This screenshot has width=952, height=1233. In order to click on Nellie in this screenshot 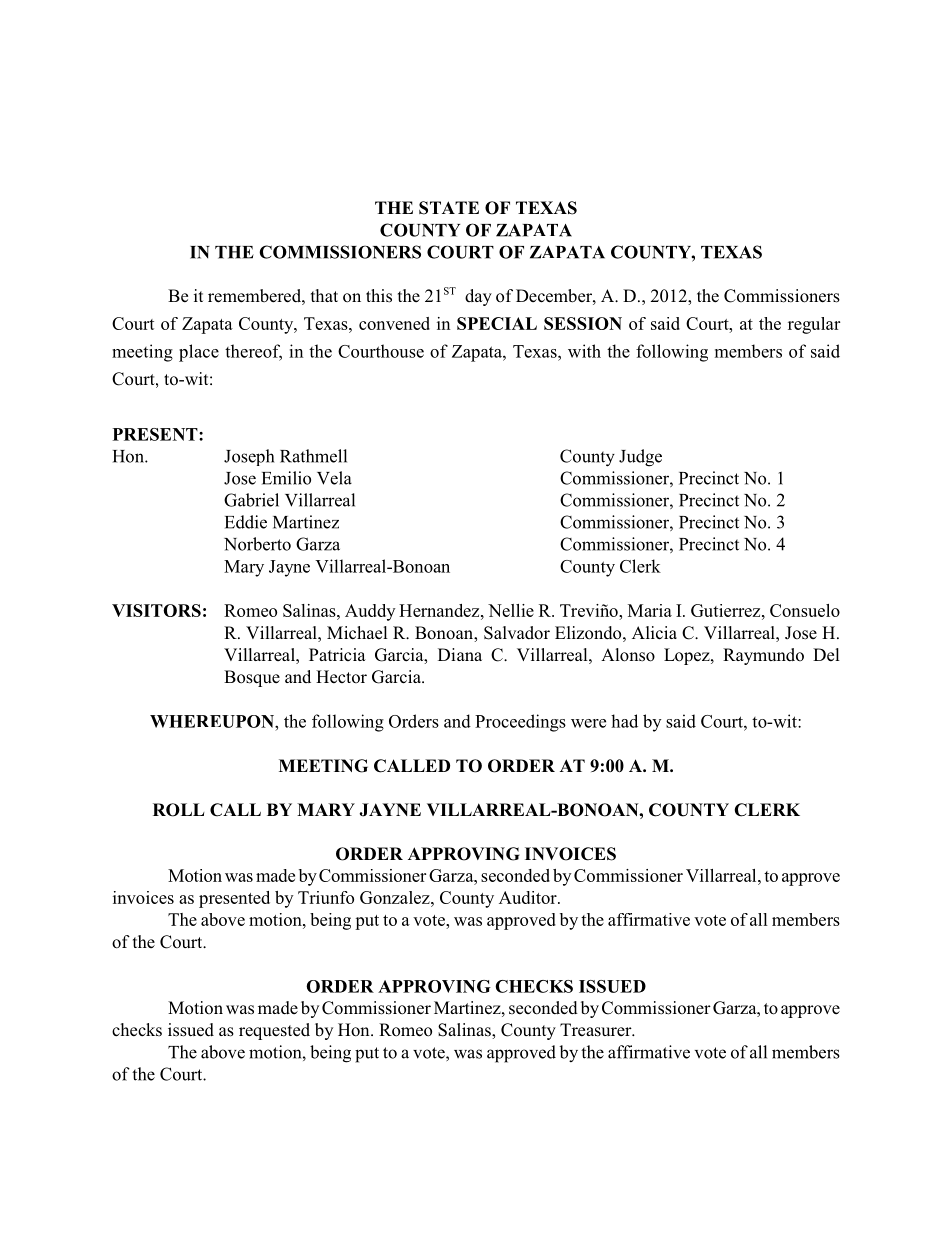, I will do `click(511, 610)`.
